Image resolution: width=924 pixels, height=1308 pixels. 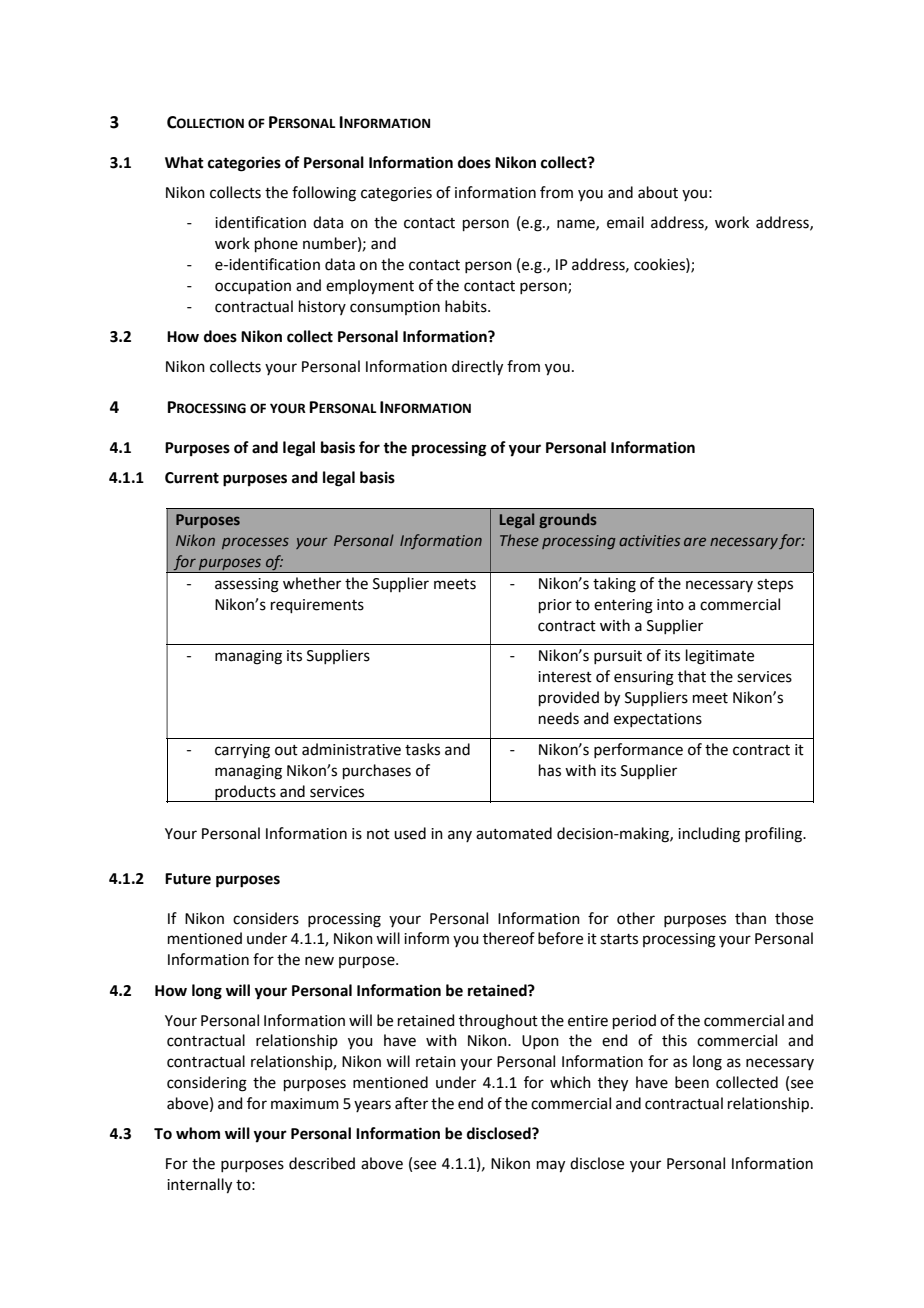 What do you see at coordinates (245, 793) in the document?
I see `products` at bounding box center [245, 793].
